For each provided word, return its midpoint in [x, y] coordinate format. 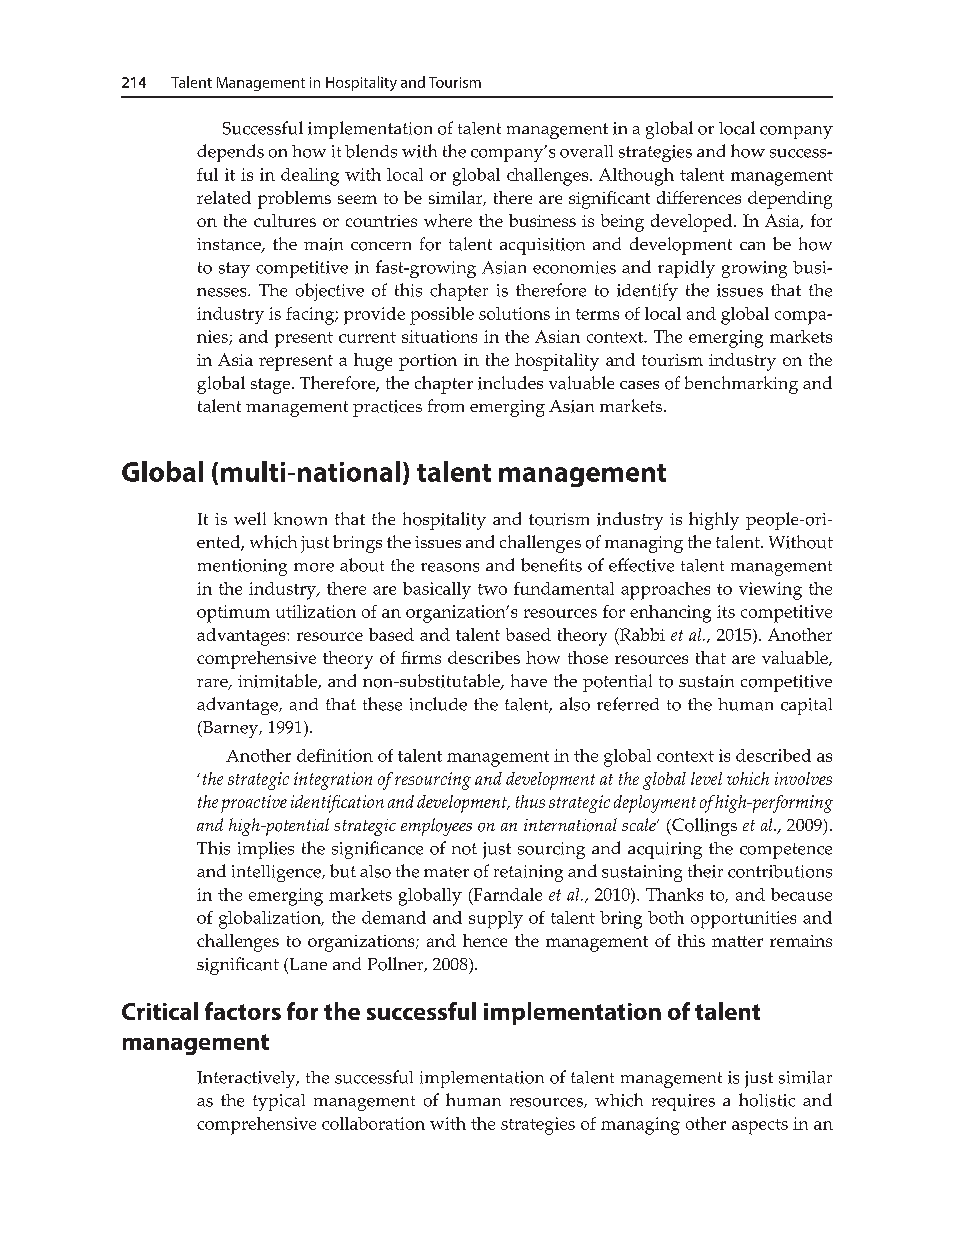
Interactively [247, 1079]
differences [699, 197]
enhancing [670, 614]
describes [484, 657]
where [448, 220]
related [224, 197]
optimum [233, 614]
